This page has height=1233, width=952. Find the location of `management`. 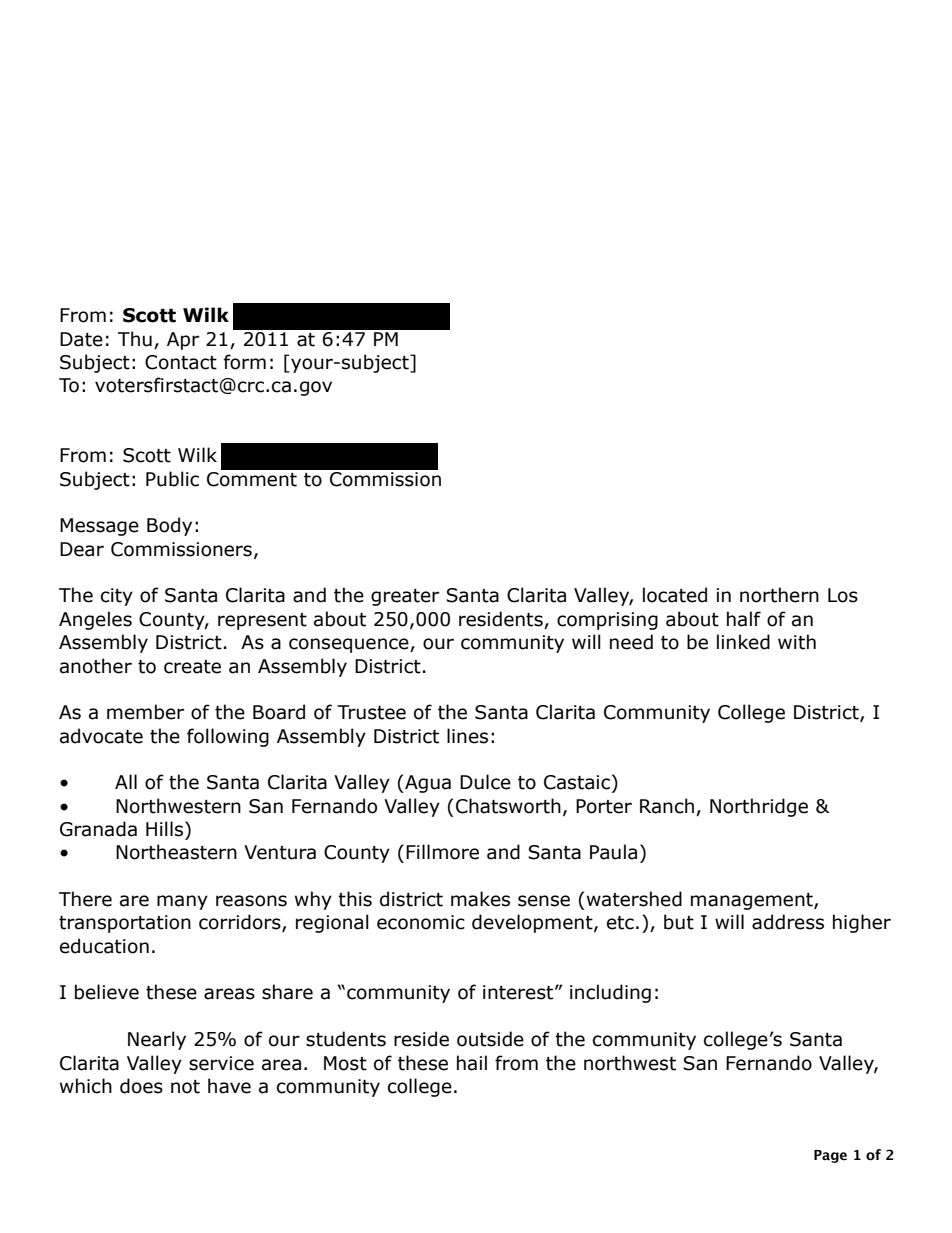

management is located at coordinates (753, 901).
